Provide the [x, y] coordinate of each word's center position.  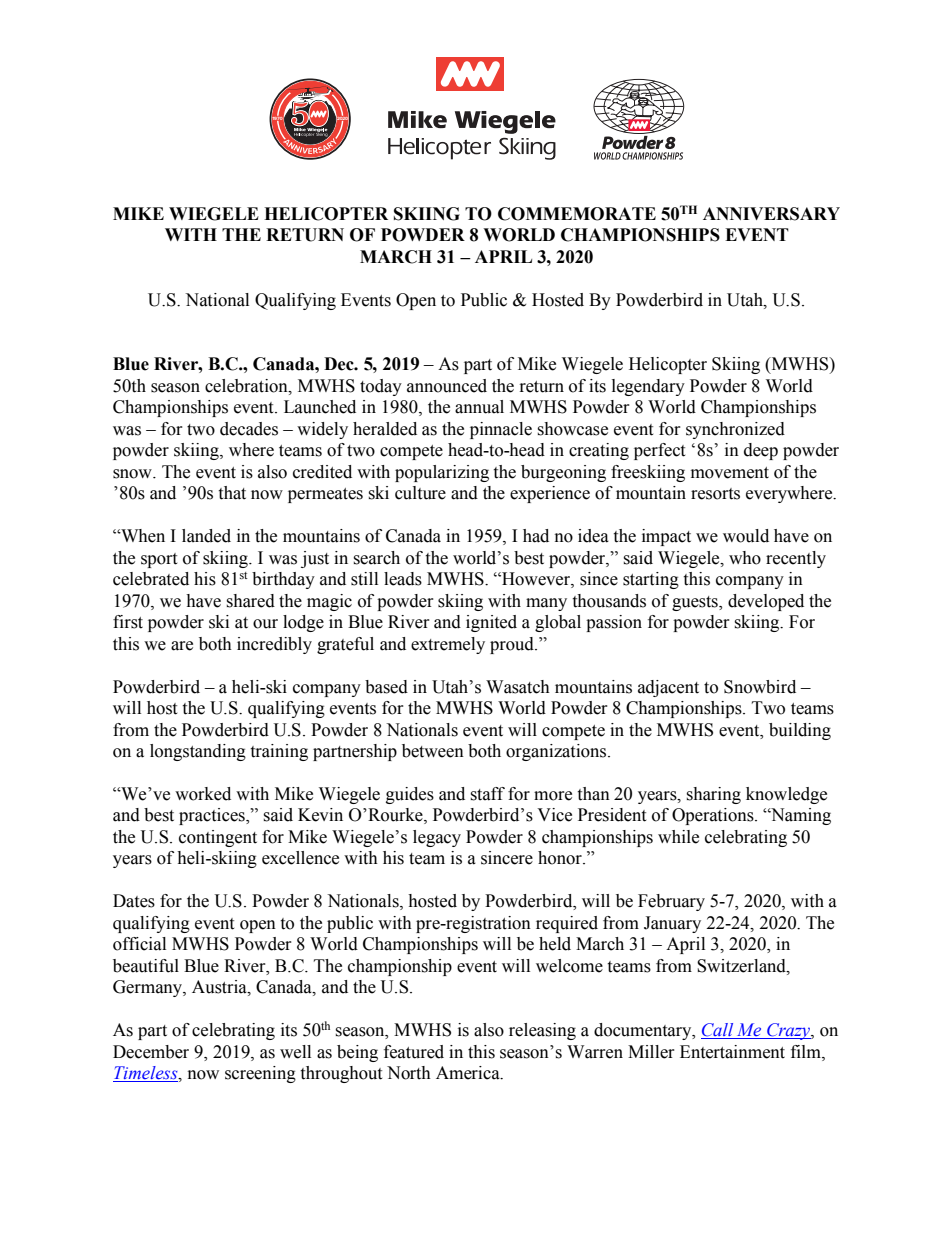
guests [696, 603]
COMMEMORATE [577, 214]
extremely [448, 645]
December [151, 1052]
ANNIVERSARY [771, 214]
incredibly [274, 645]
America [469, 1073]
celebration [247, 386]
